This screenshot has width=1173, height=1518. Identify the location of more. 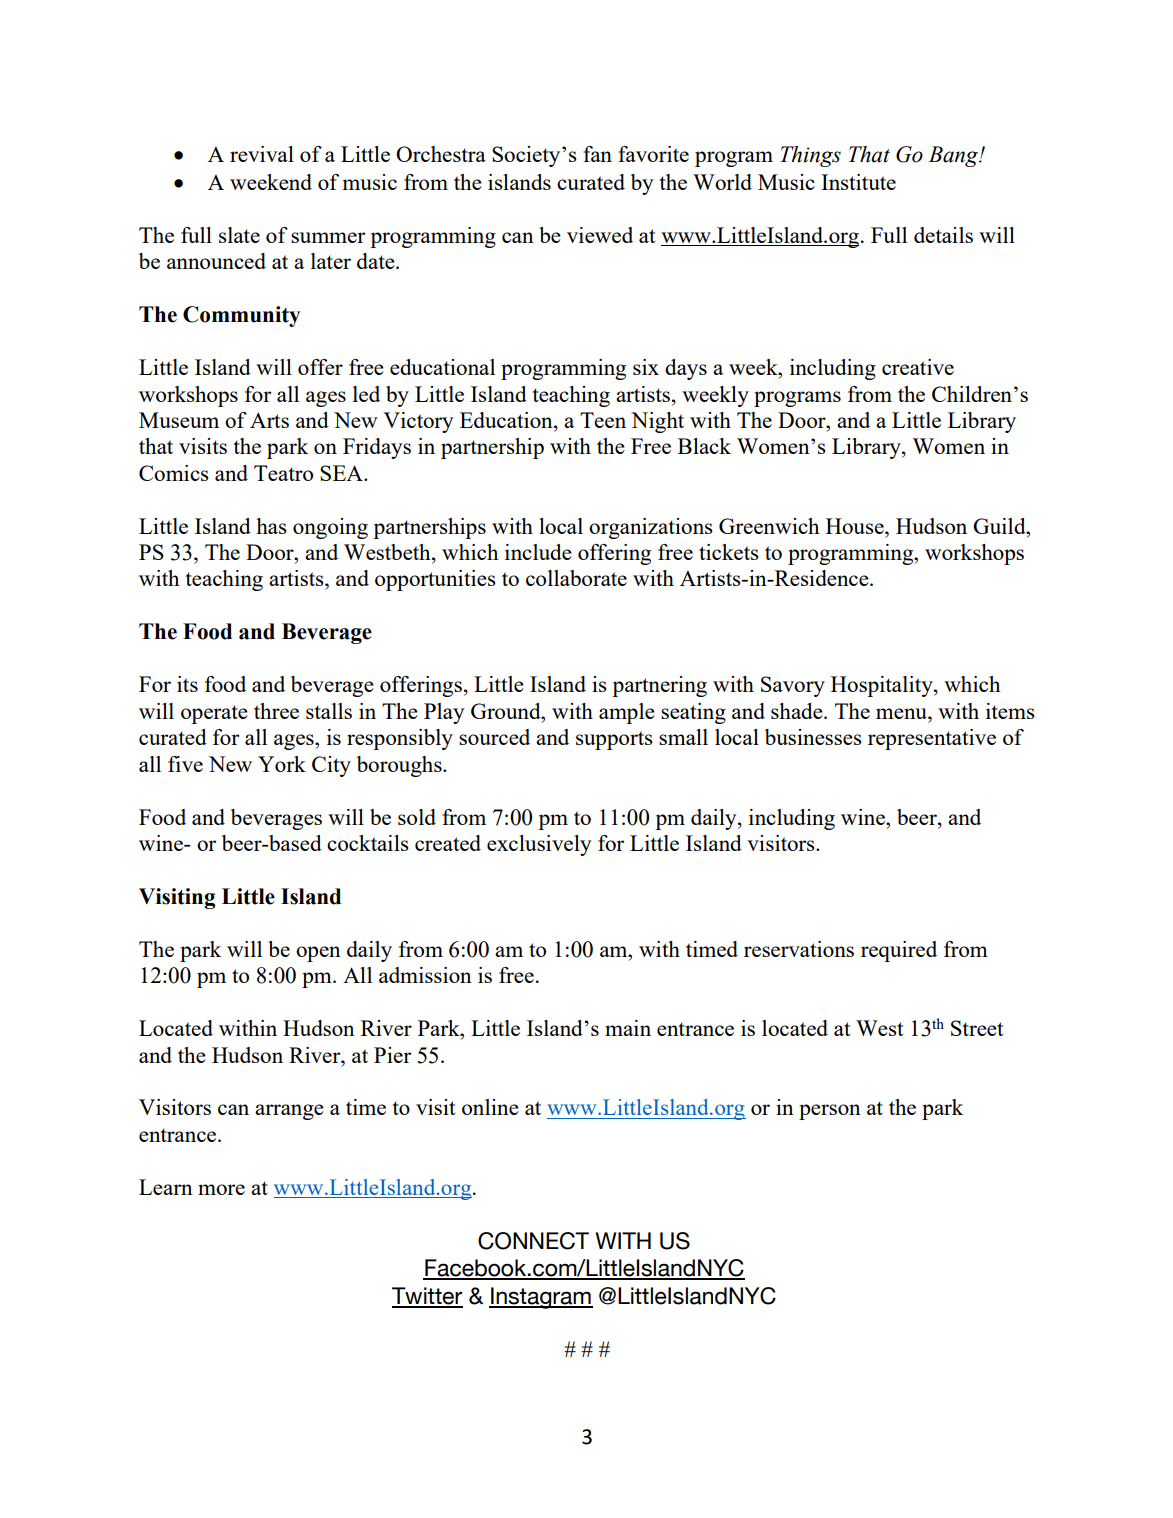
(221, 1189).
